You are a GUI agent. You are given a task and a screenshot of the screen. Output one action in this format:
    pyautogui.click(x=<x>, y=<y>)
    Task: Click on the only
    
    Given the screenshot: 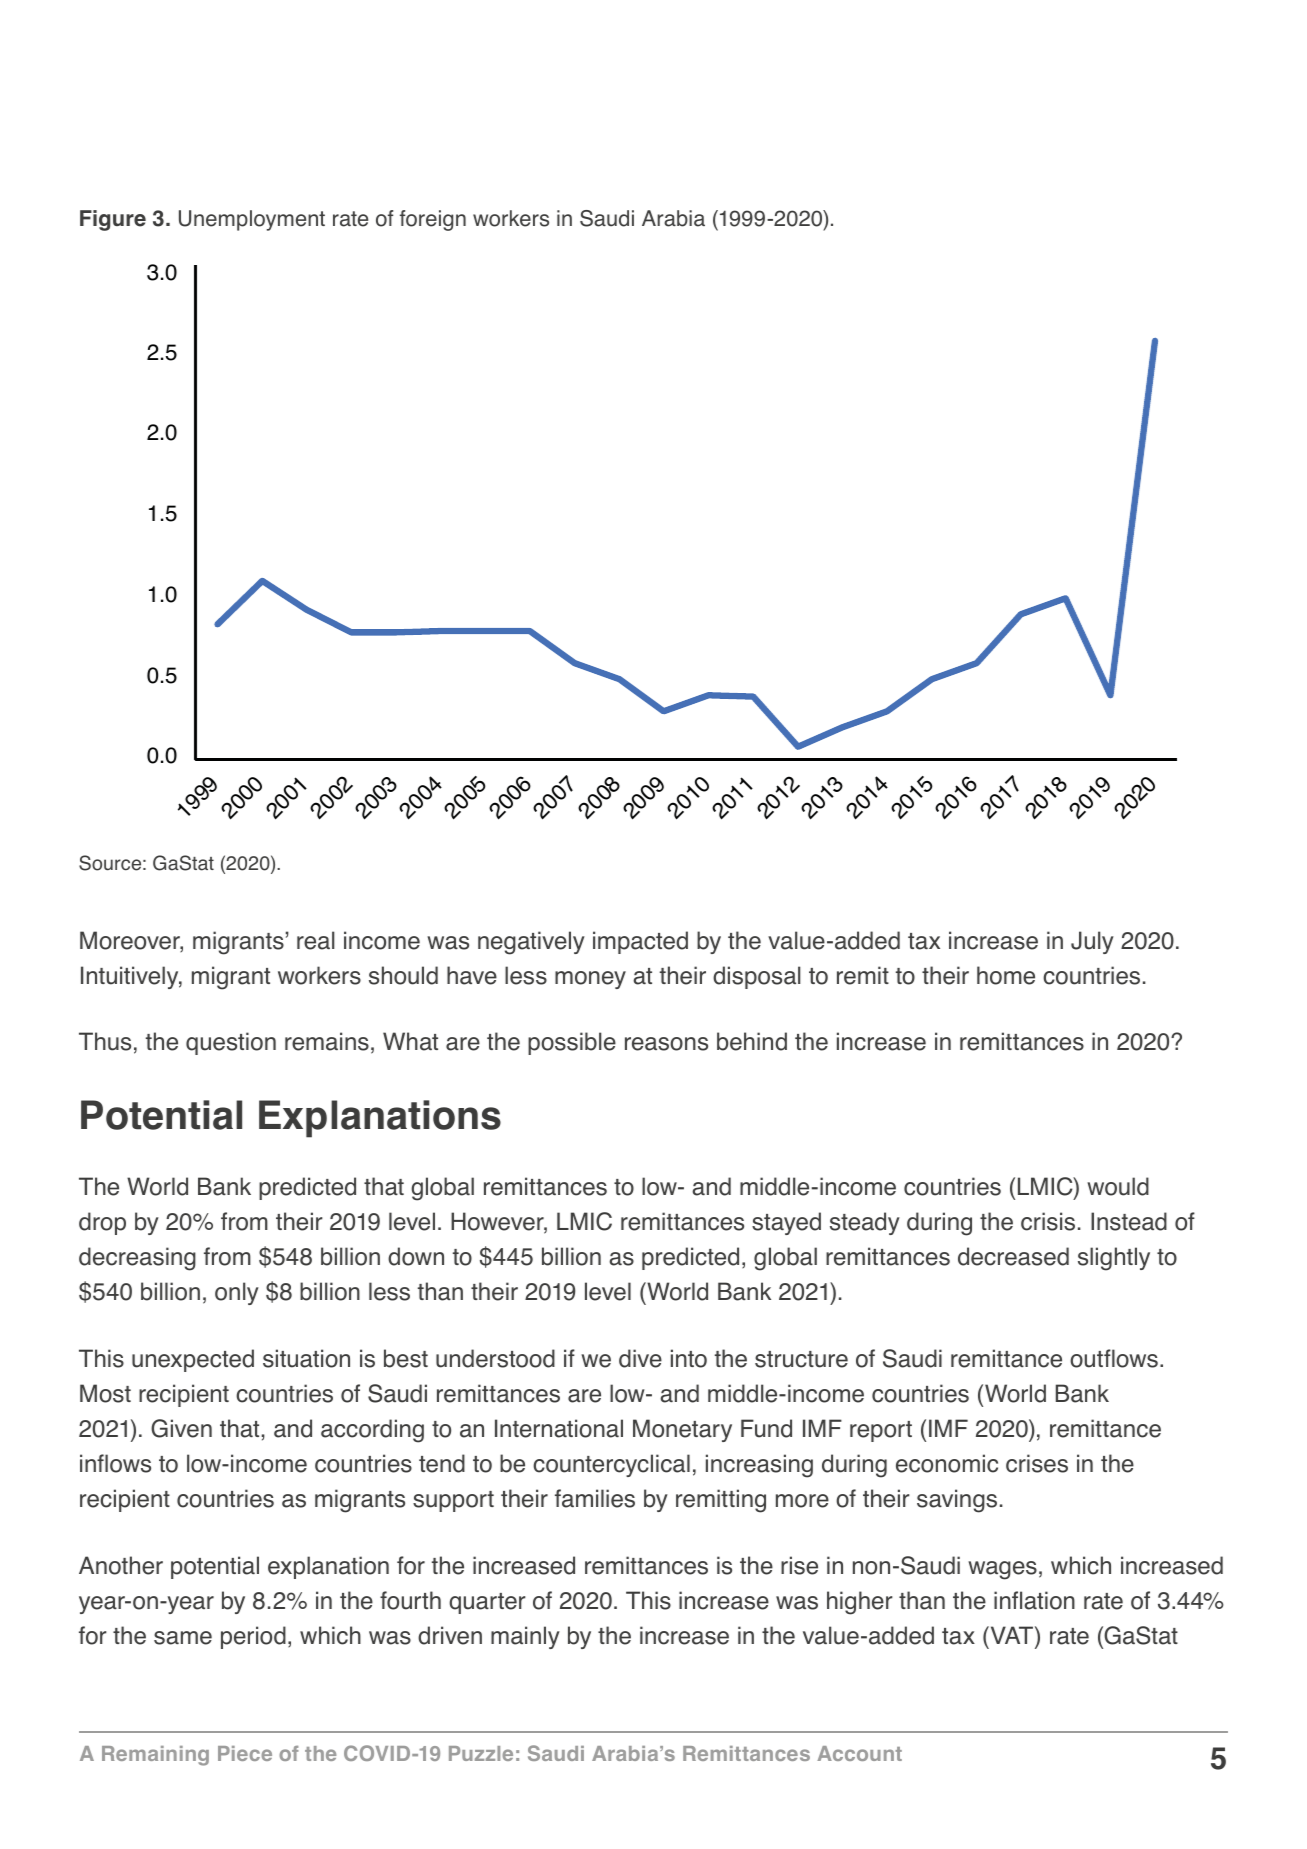 What is the action you would take?
    pyautogui.click(x=237, y=1293)
